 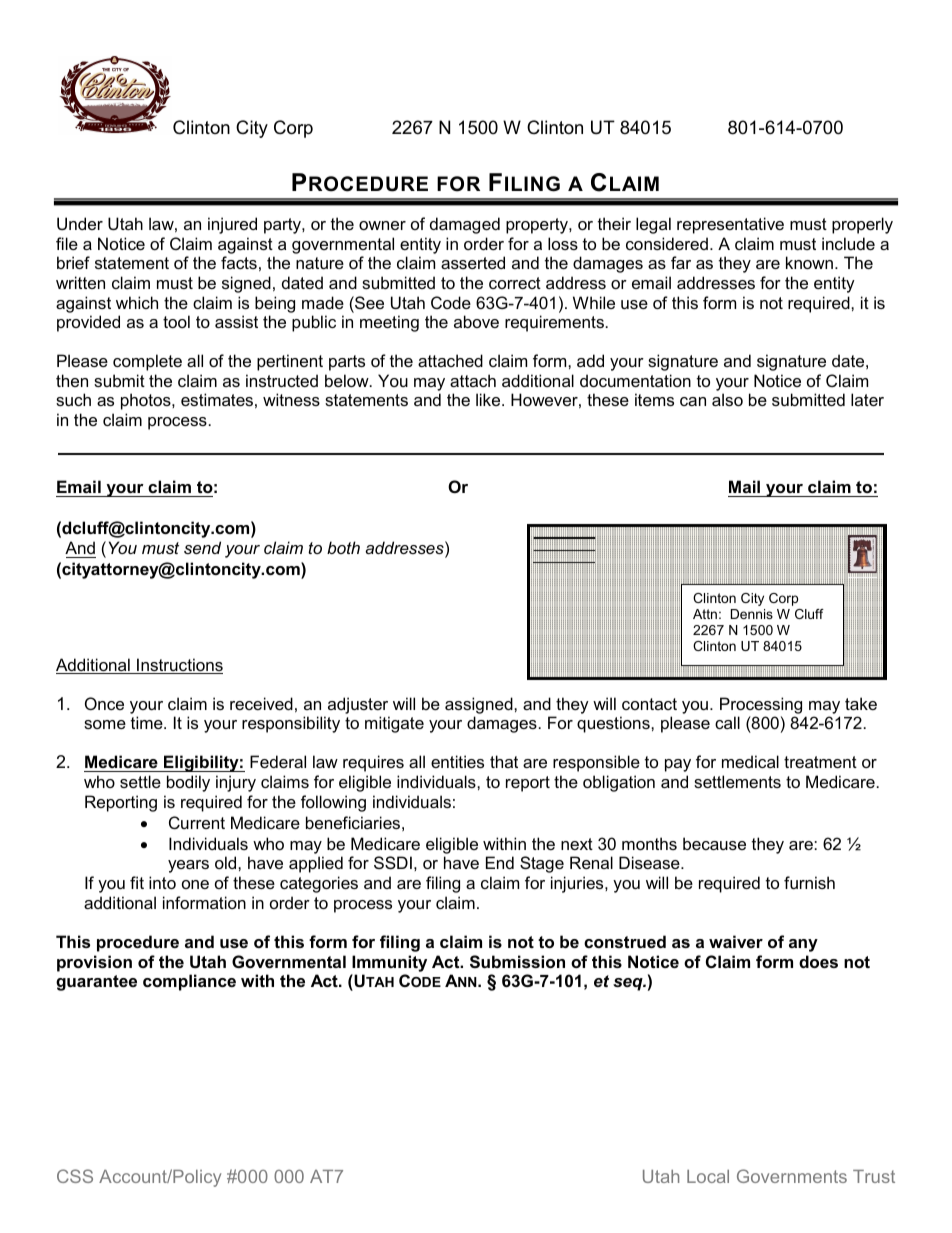 I want to click on known, so click(x=809, y=262).
